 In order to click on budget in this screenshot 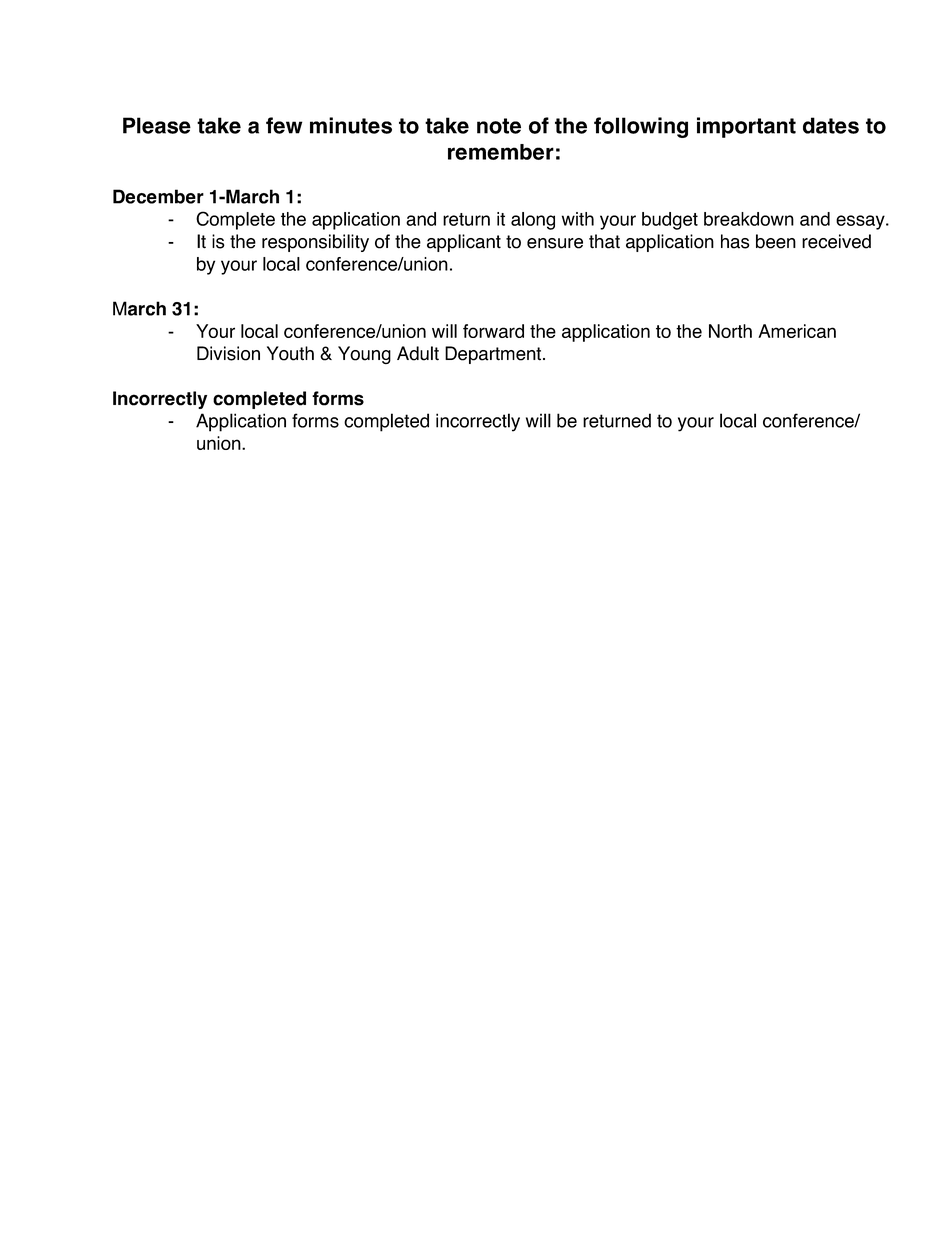, I will do `click(670, 221)`.
